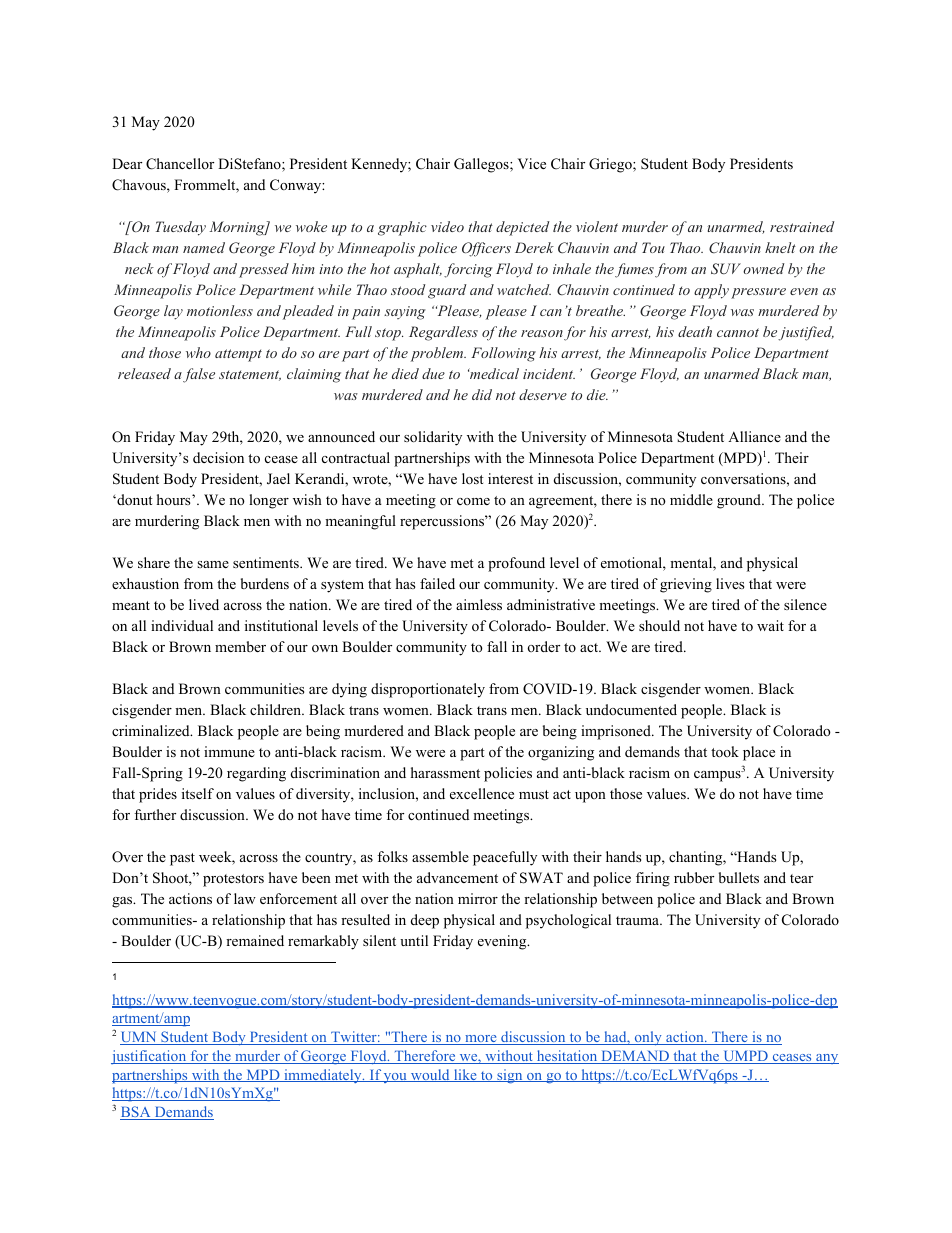  Describe the element at coordinates (150, 1057) in the image. I see `justification` at that location.
